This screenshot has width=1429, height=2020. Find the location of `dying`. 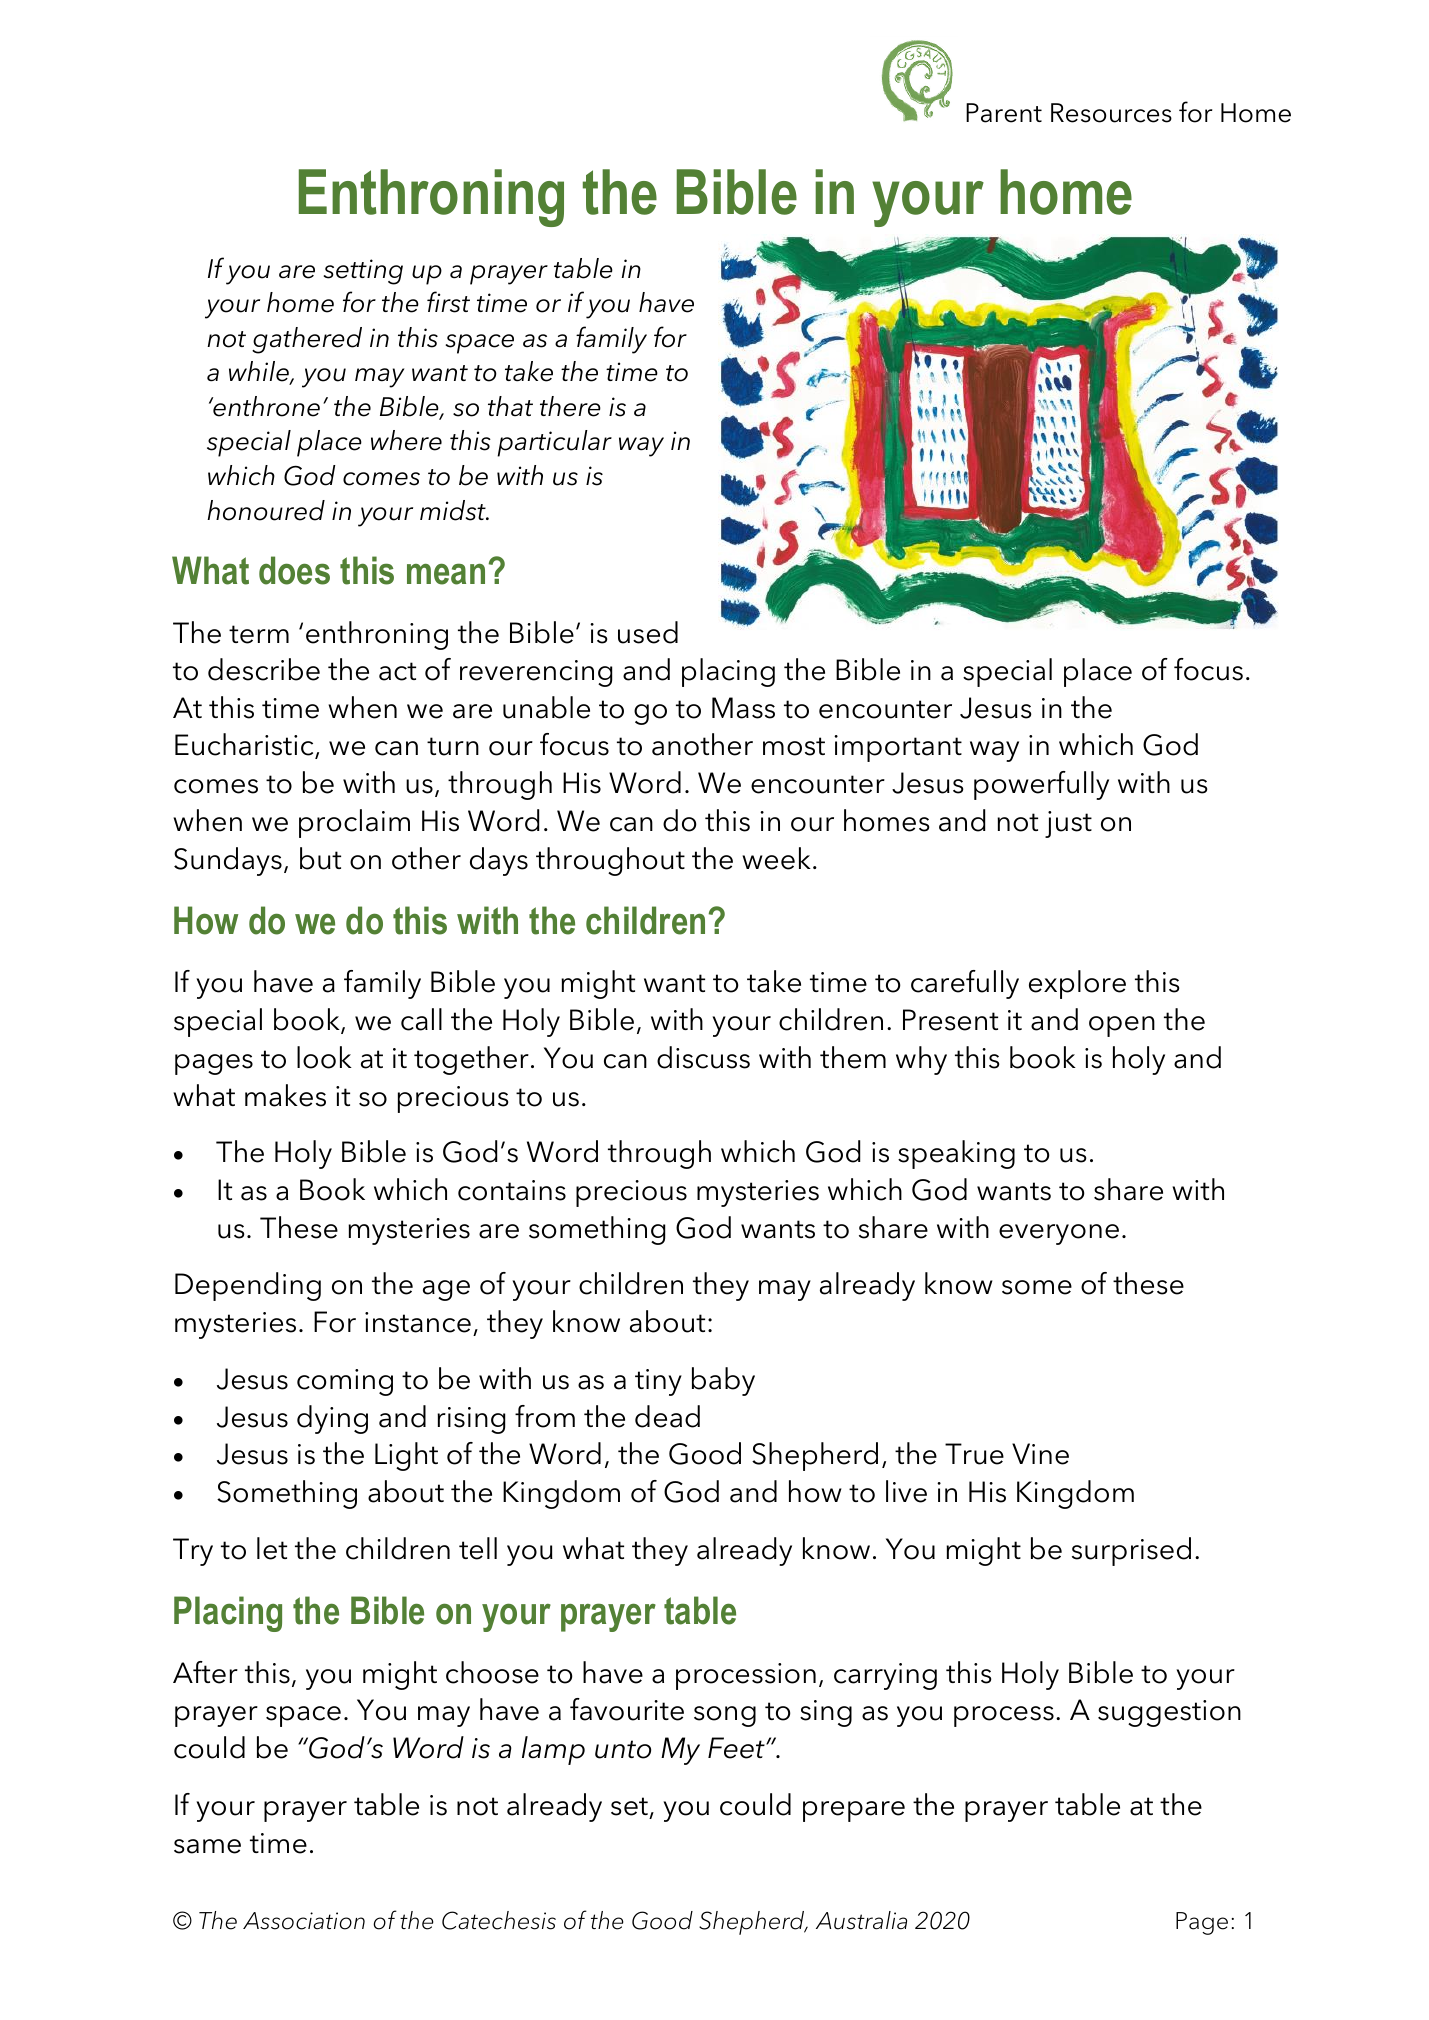

dying is located at coordinates (332, 1419).
